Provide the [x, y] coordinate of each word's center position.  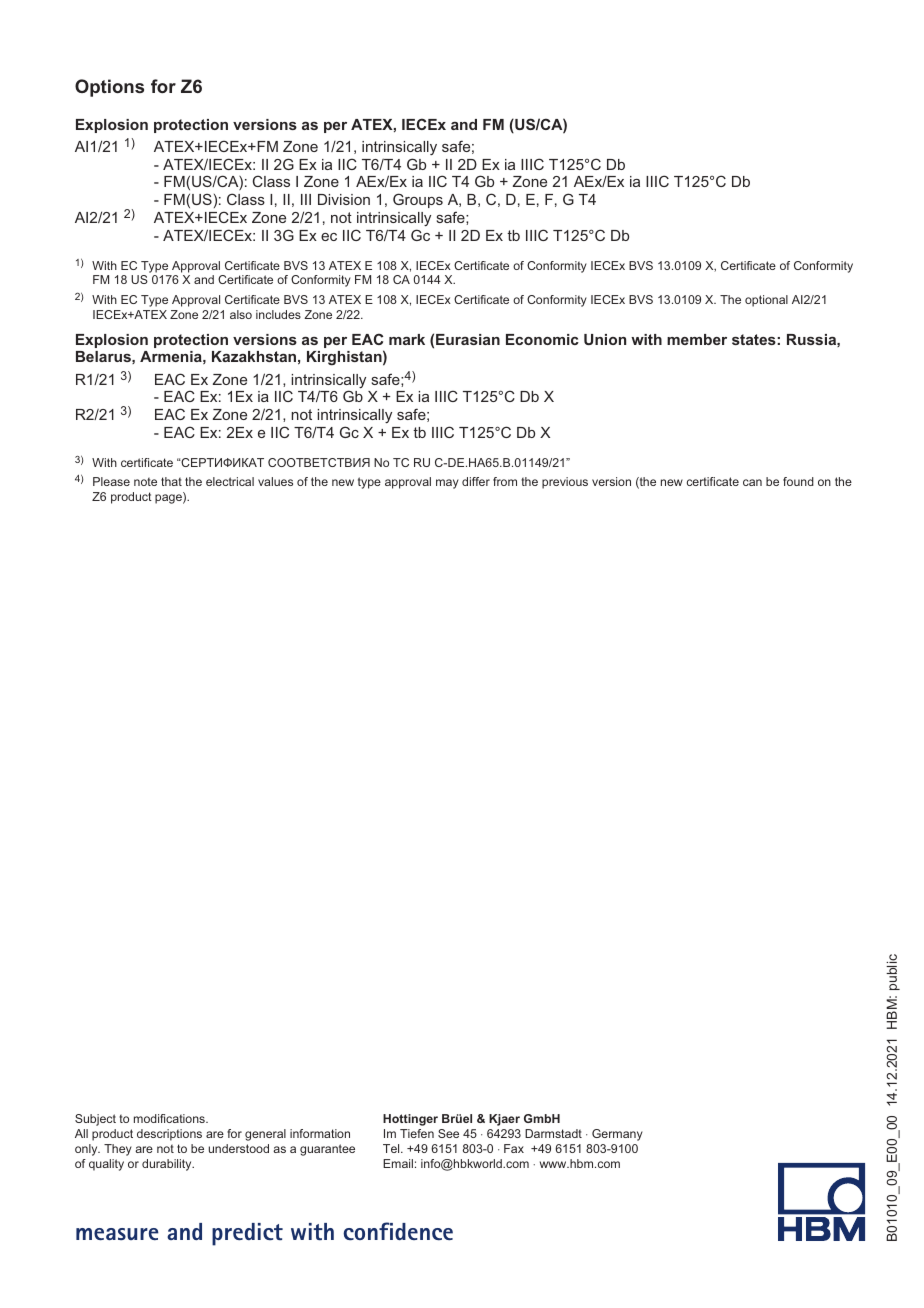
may [447, 484]
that [171, 481]
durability [168, 1165]
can [752, 482]
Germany [617, 1135]
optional [766, 301]
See [448, 1133]
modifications [170, 1118]
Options [109, 88]
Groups [418, 200]
